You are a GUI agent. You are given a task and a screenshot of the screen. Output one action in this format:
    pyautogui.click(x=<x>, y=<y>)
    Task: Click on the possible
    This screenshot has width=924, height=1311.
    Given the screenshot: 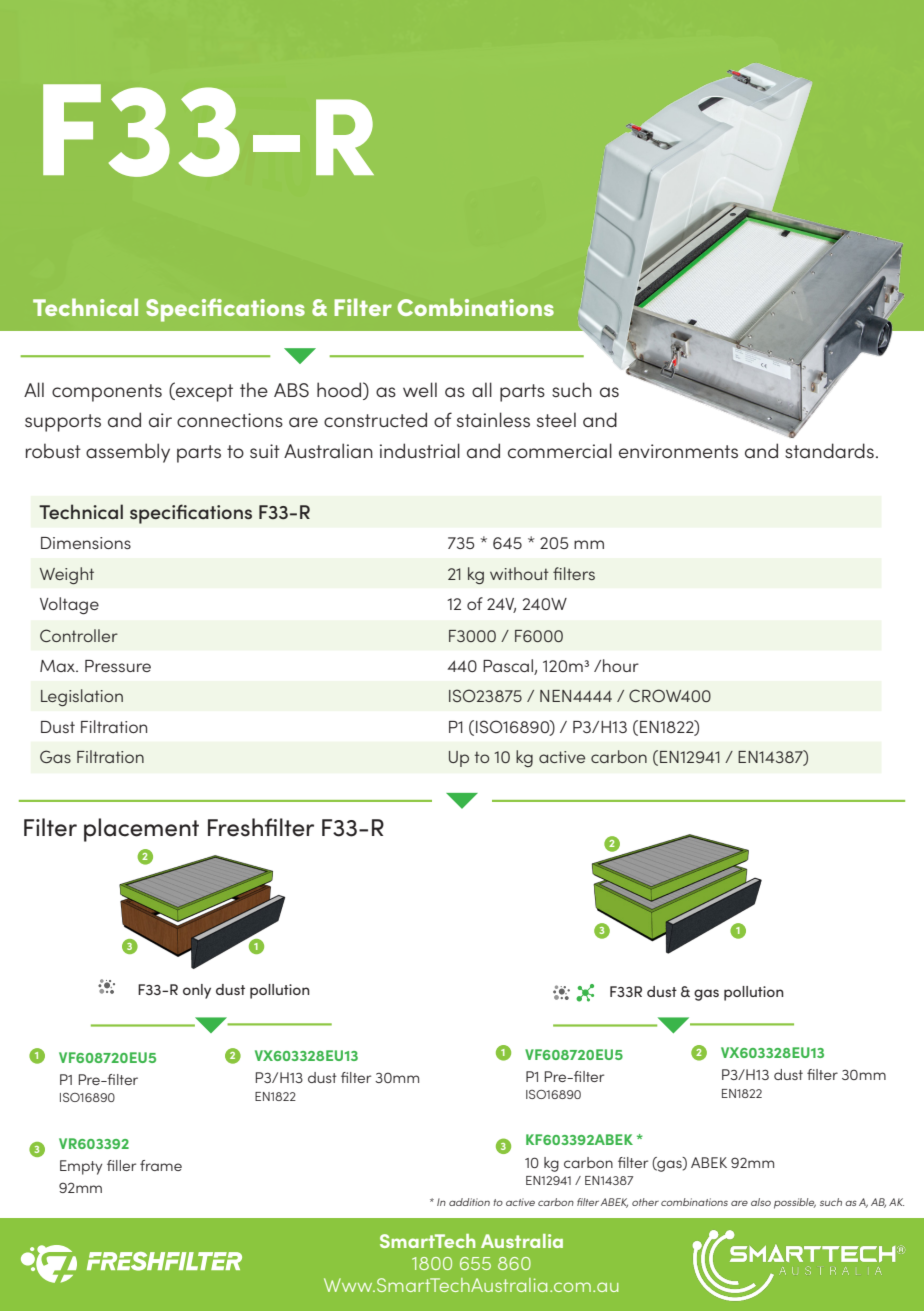 What is the action you would take?
    pyautogui.click(x=795, y=1203)
